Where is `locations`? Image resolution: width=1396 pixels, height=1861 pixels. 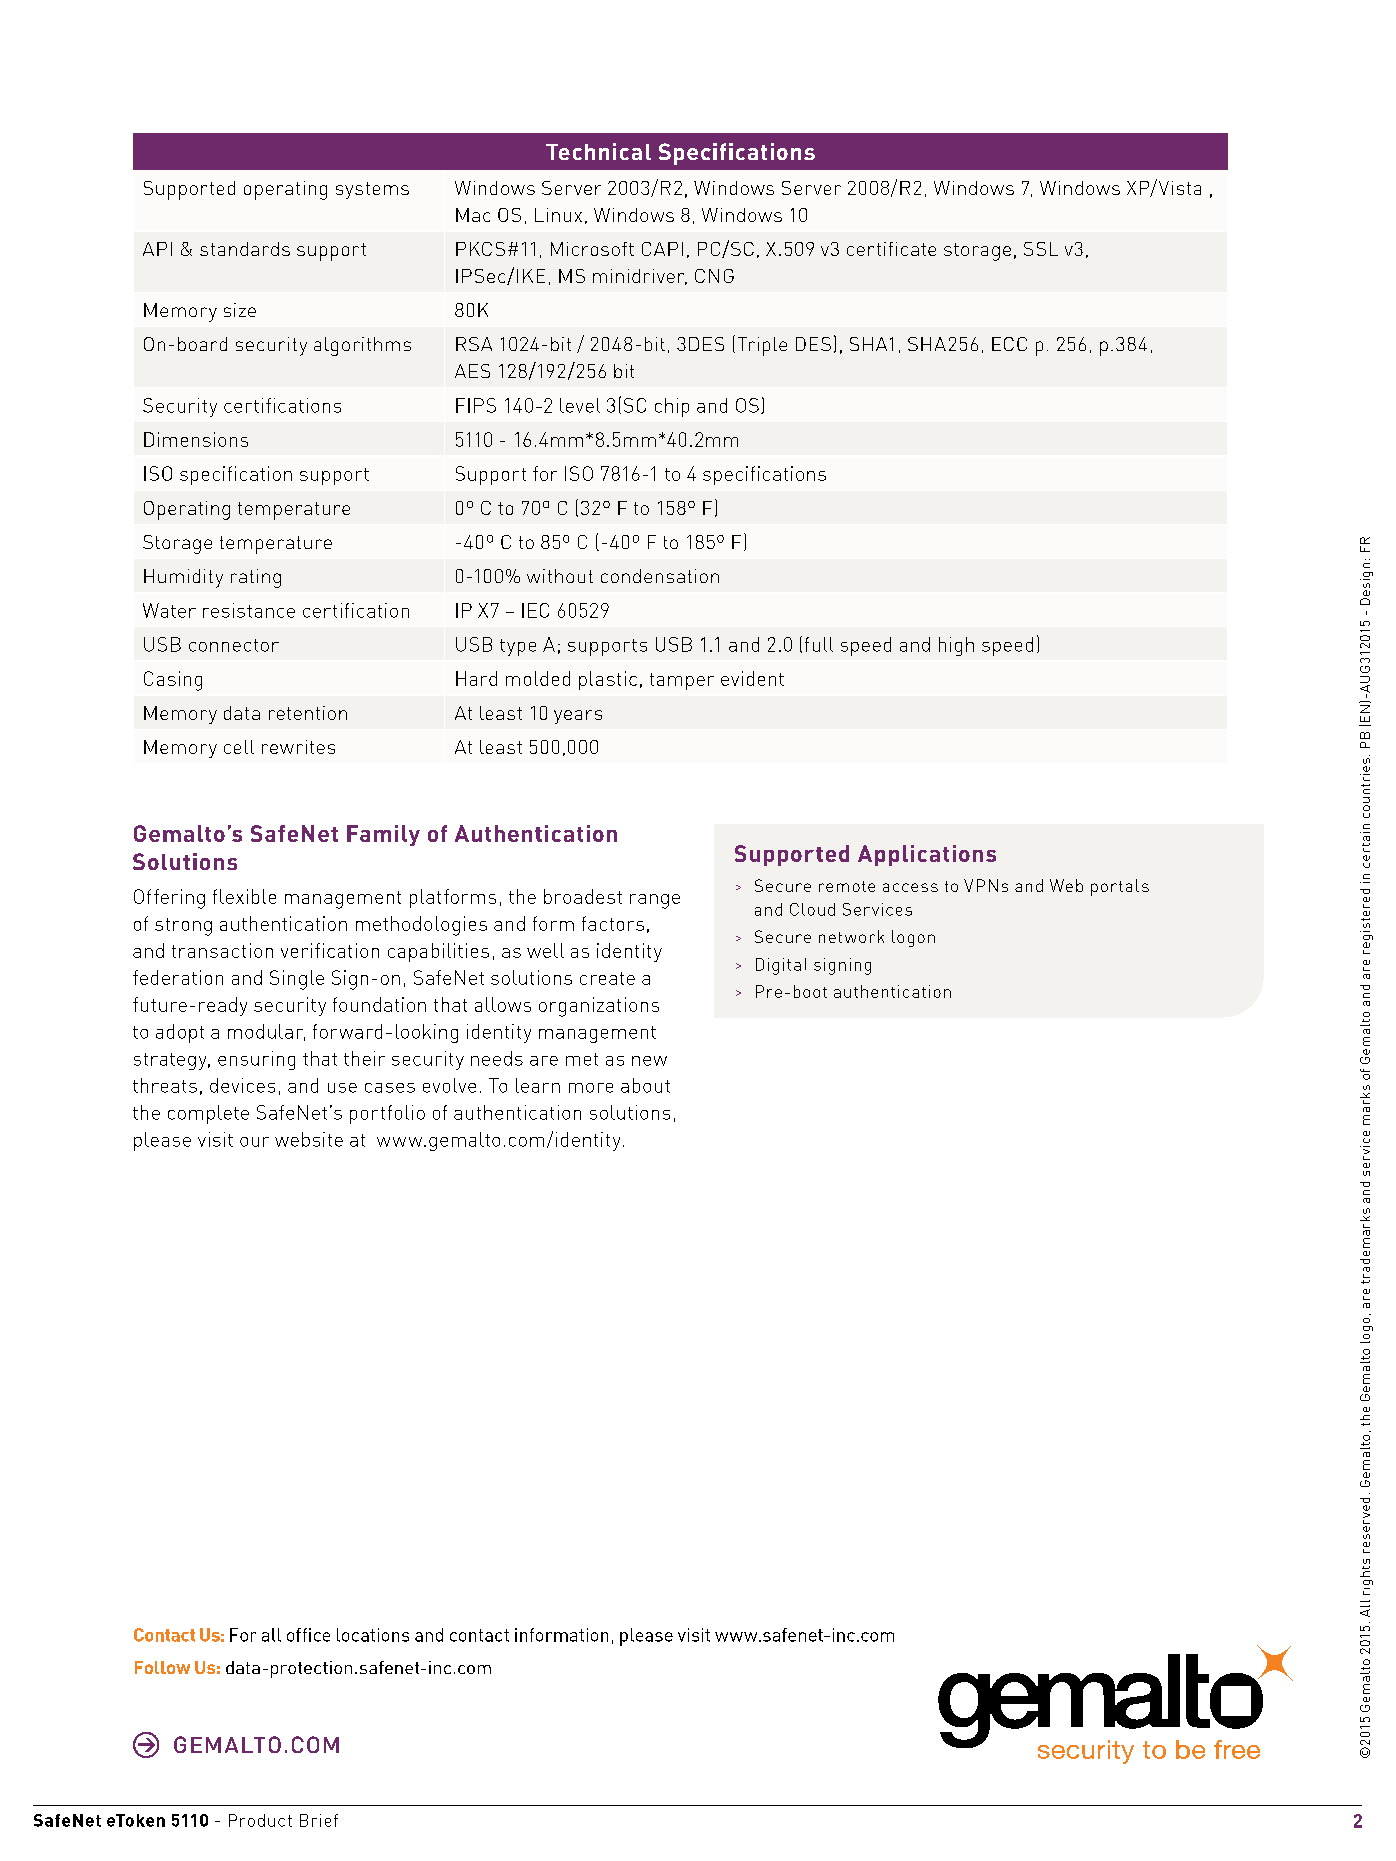 locations is located at coordinates (373, 1635).
